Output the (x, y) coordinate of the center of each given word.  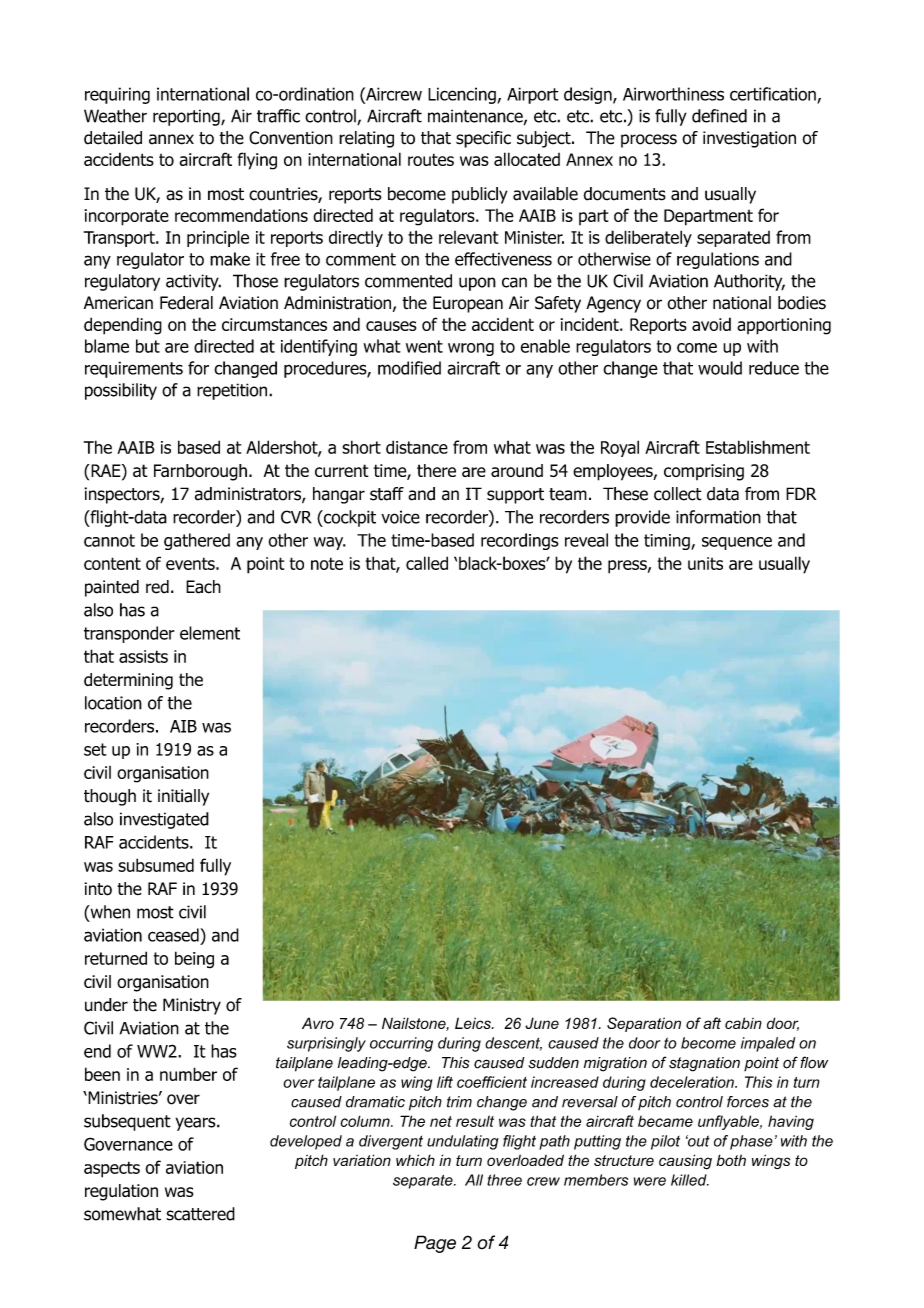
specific (483, 139)
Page (435, 1244)
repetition (233, 391)
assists (143, 656)
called (427, 563)
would (720, 368)
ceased (174, 935)
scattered (200, 1214)
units (705, 563)
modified (409, 368)
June (542, 1023)
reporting (187, 117)
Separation (644, 1024)
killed (690, 1180)
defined (719, 116)
